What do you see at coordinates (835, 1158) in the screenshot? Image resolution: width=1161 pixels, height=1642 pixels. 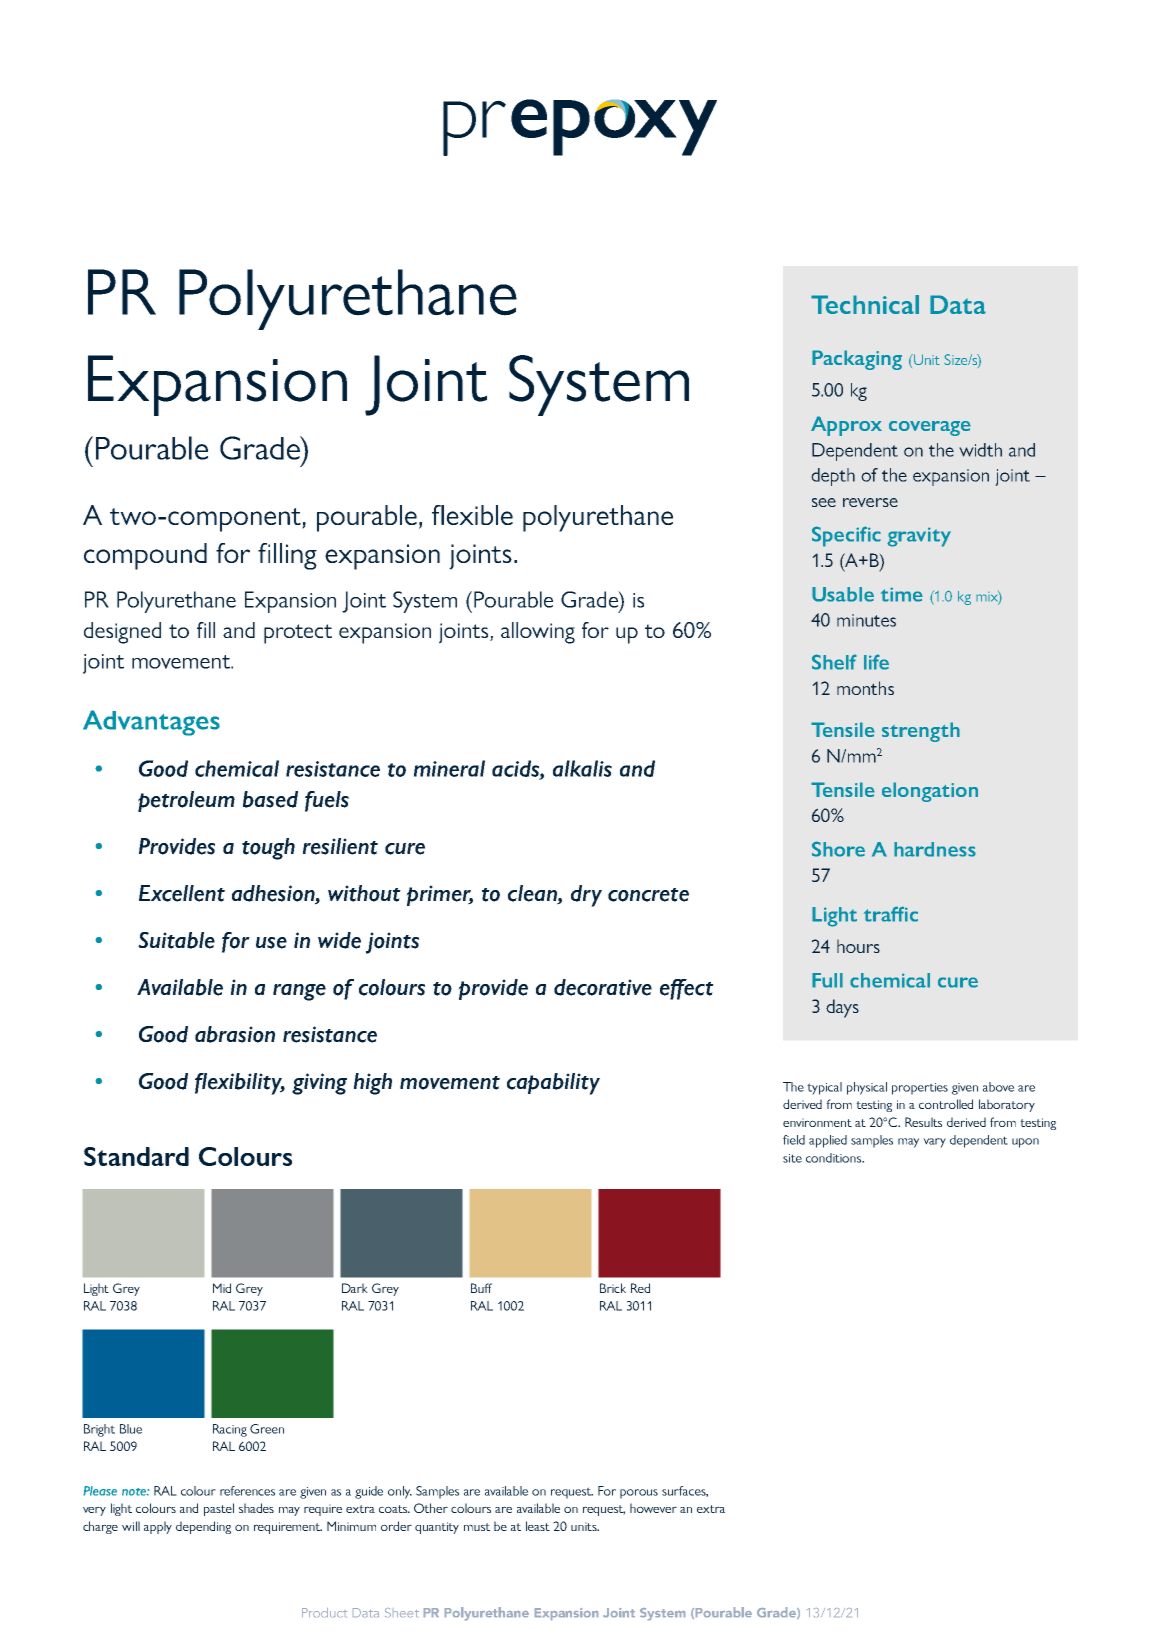 I see `conditions` at bounding box center [835, 1158].
